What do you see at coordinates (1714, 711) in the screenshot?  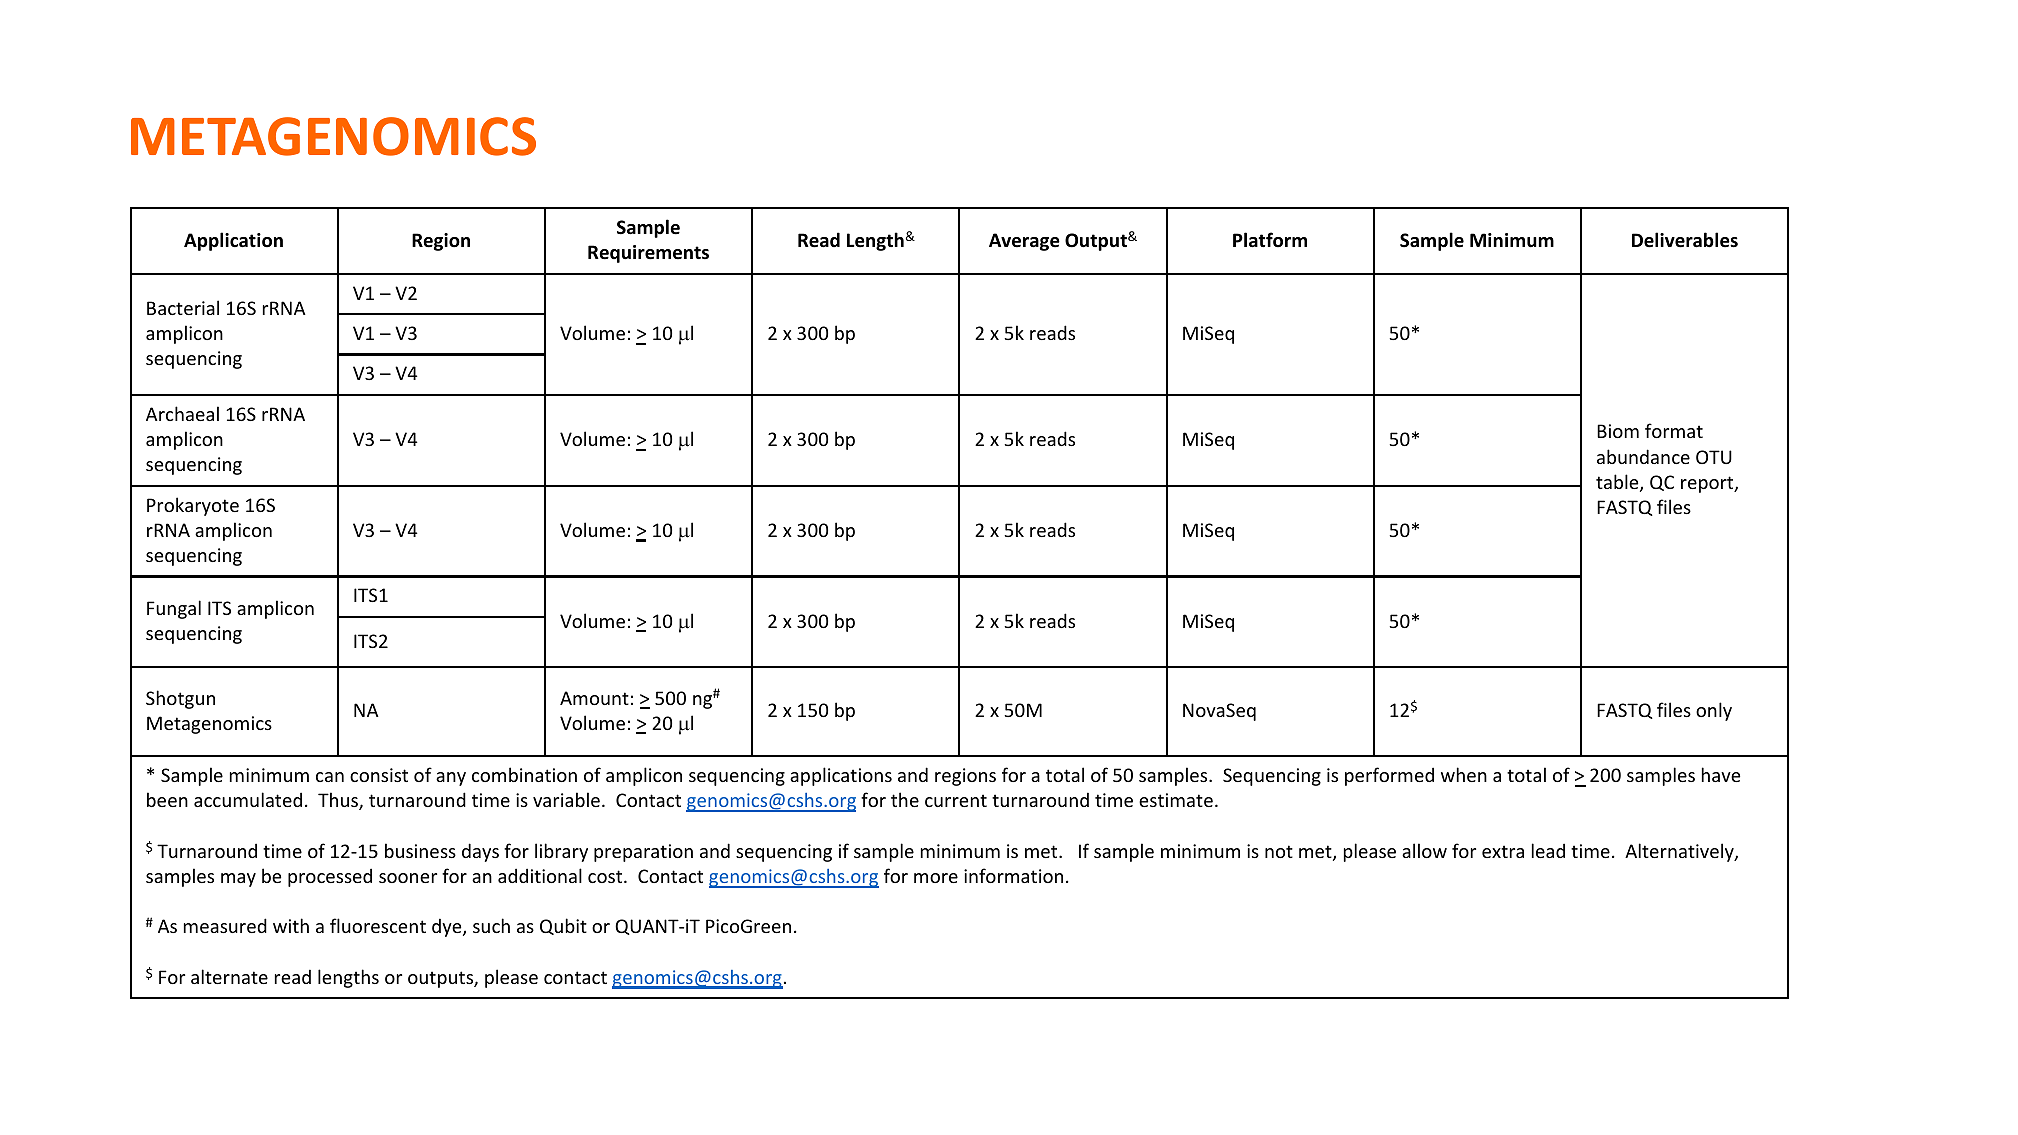 I see `only` at bounding box center [1714, 711].
